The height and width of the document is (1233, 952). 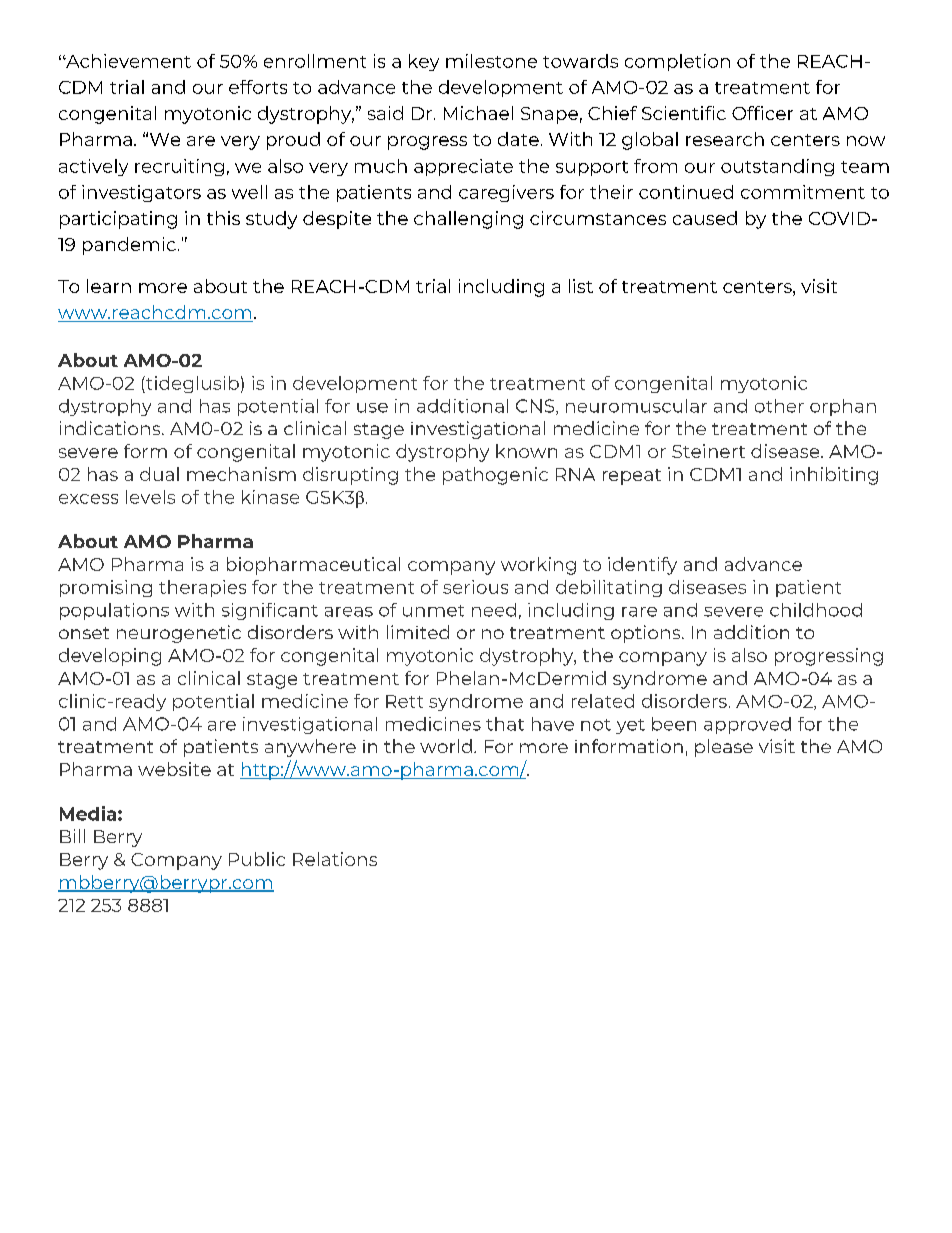 I want to click on Officer, so click(x=762, y=113).
